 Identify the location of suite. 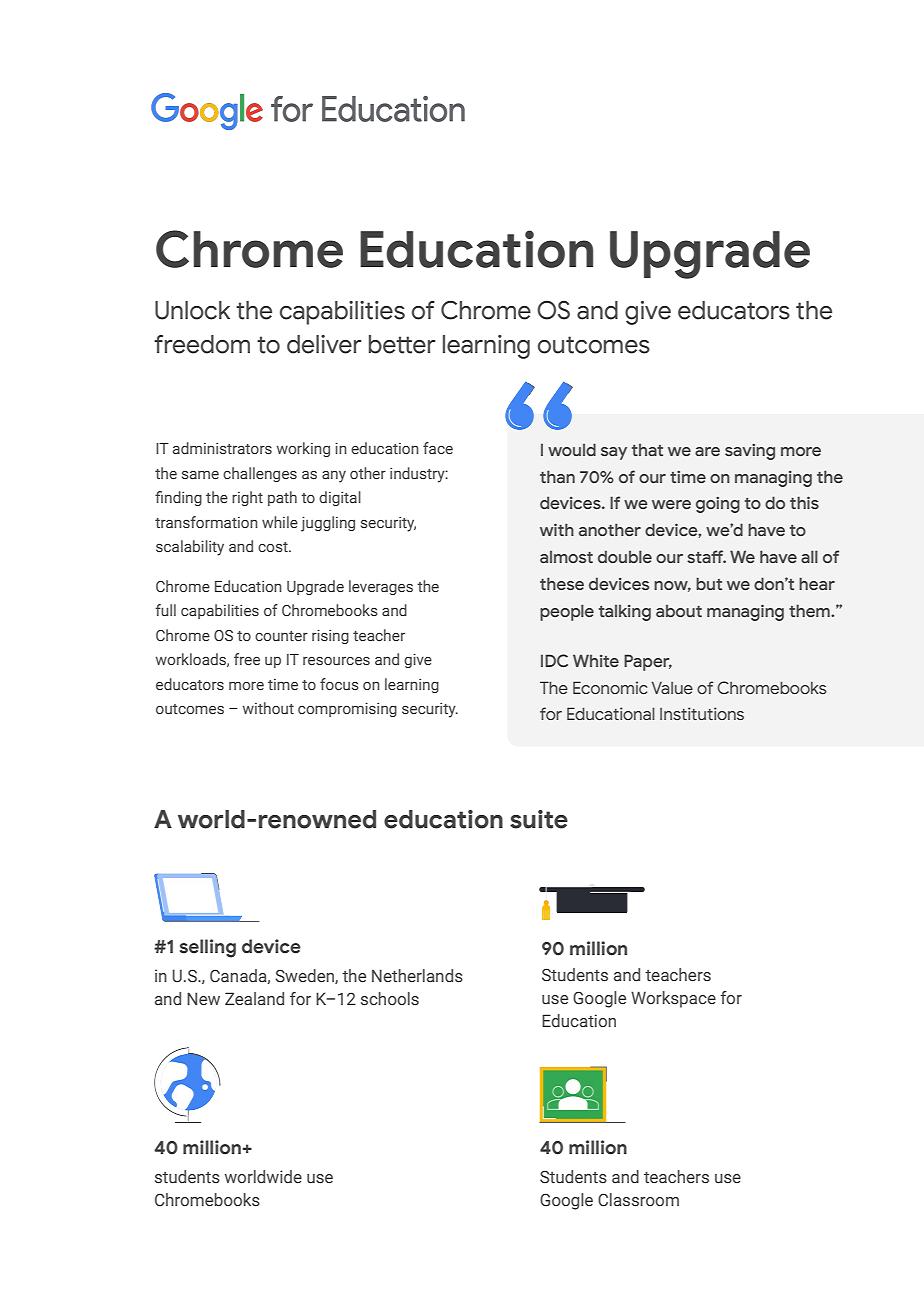
(539, 819).
